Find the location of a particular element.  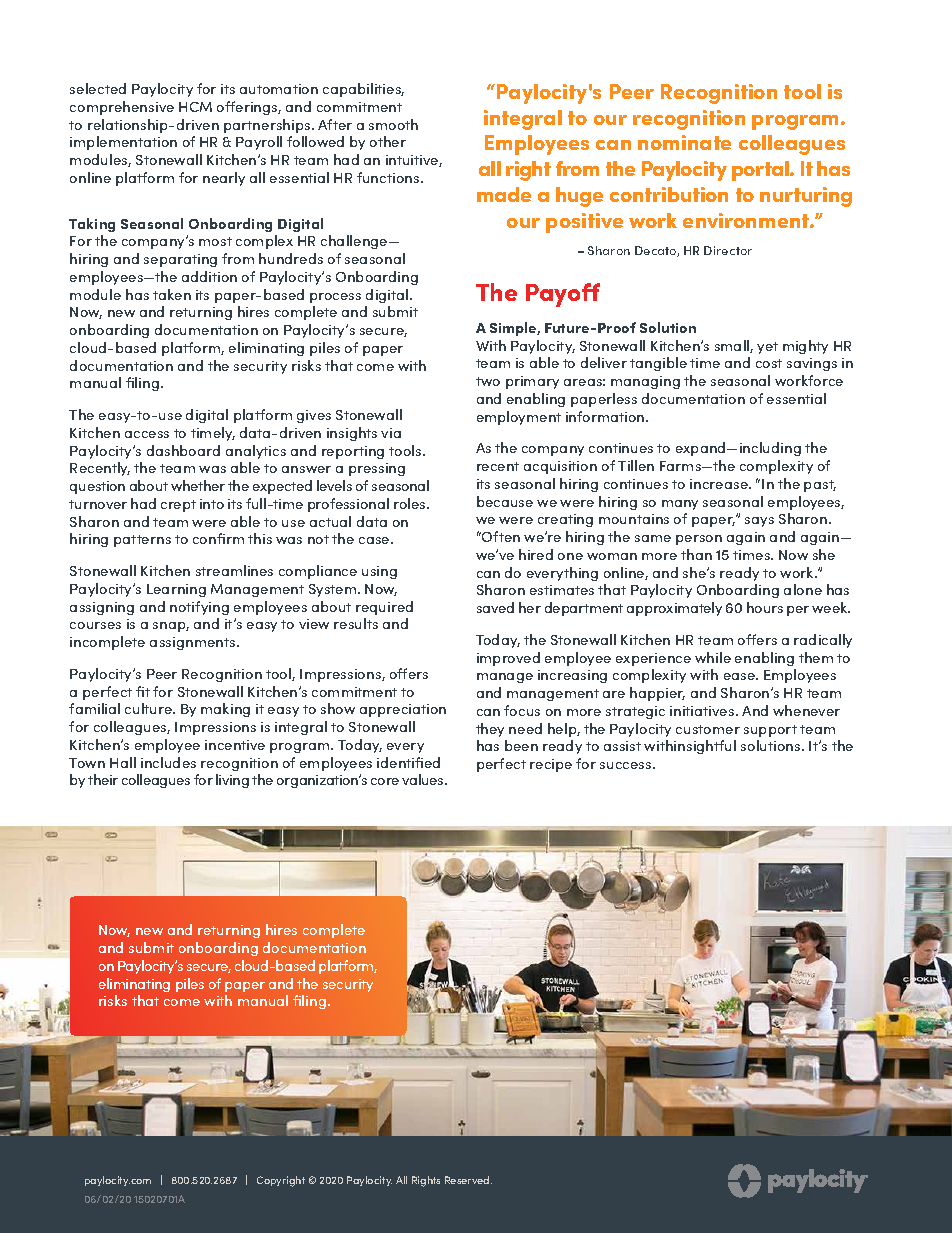

saved is located at coordinates (495, 607).
